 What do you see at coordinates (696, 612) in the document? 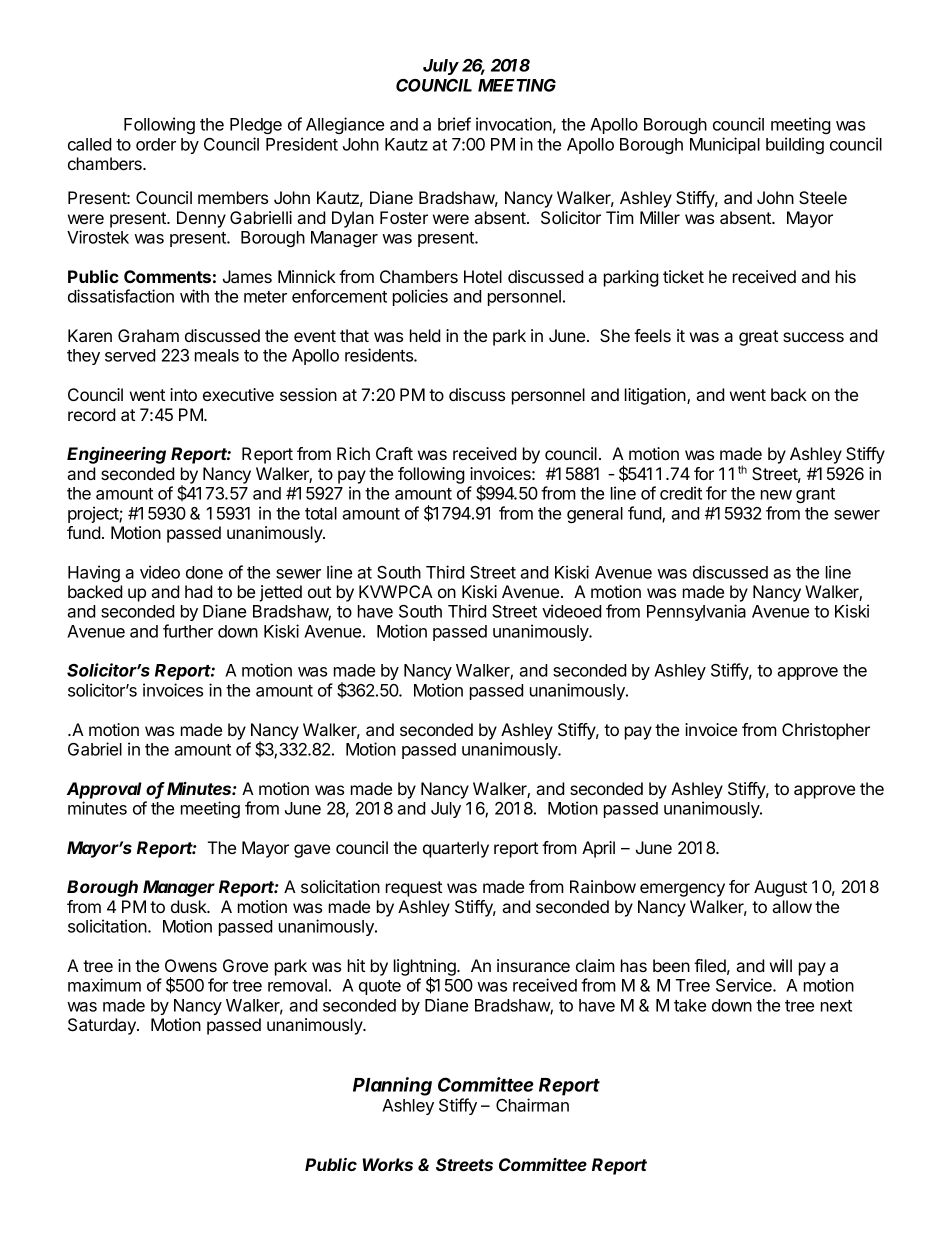
I see `Pennsylvania` at bounding box center [696, 612].
